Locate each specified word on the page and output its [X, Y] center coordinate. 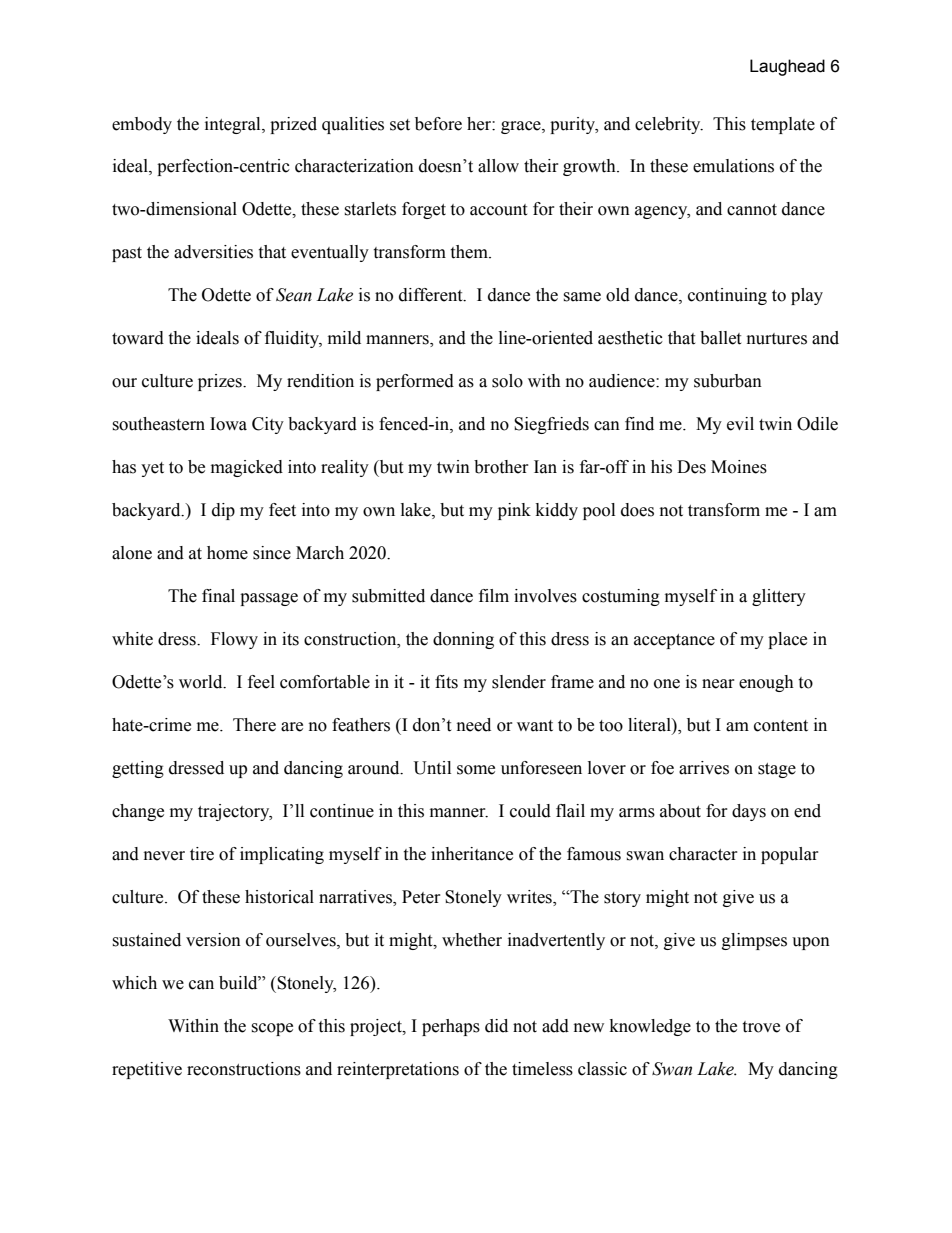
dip [223, 511]
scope [272, 1029]
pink [514, 511]
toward [138, 338]
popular [790, 855]
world [202, 682]
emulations [733, 166]
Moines [739, 467]
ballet [720, 338]
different [432, 295]
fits [446, 682]
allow [498, 166]
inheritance [472, 854]
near [718, 684]
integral [234, 125]
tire [202, 854]
